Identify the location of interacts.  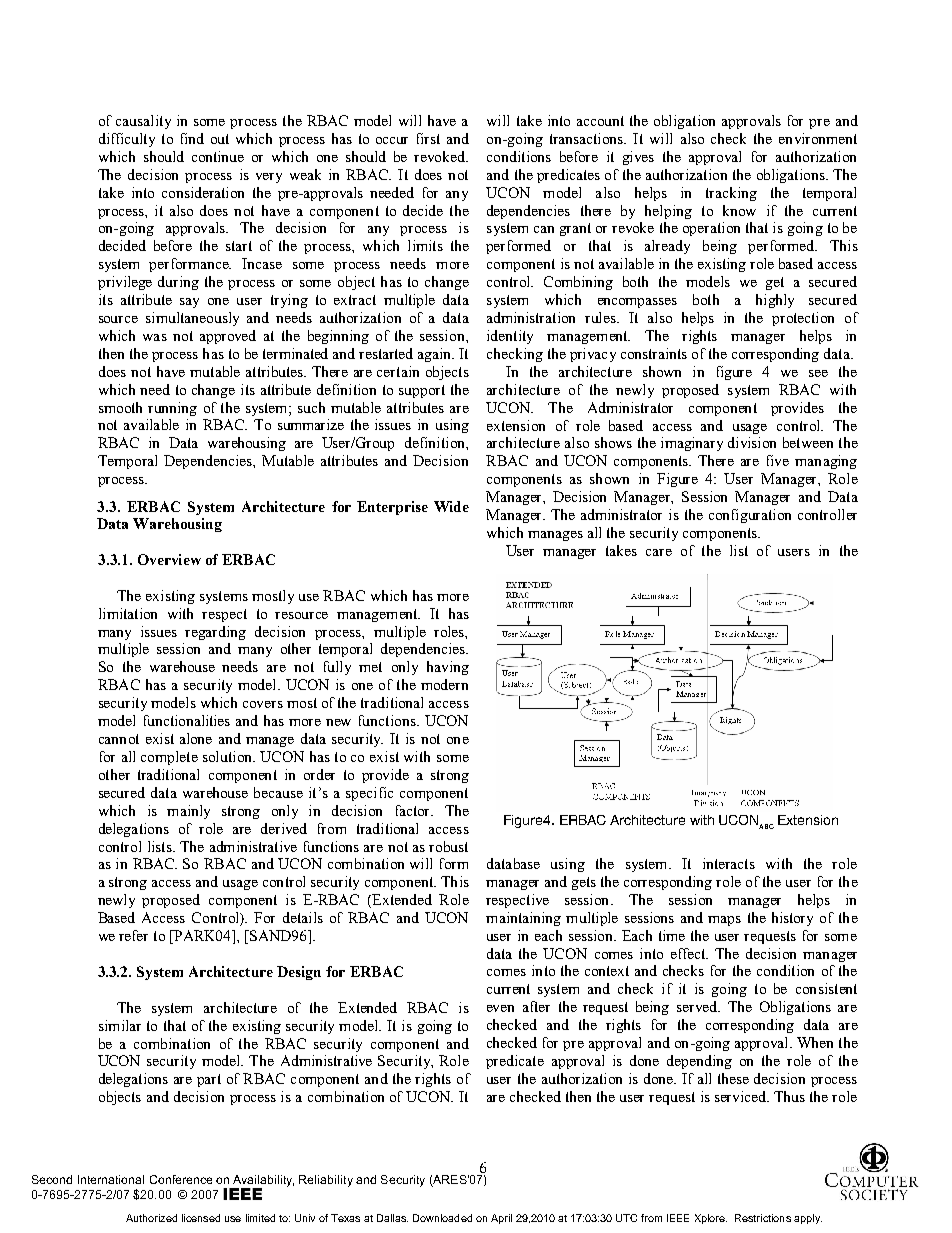
(729, 863).
